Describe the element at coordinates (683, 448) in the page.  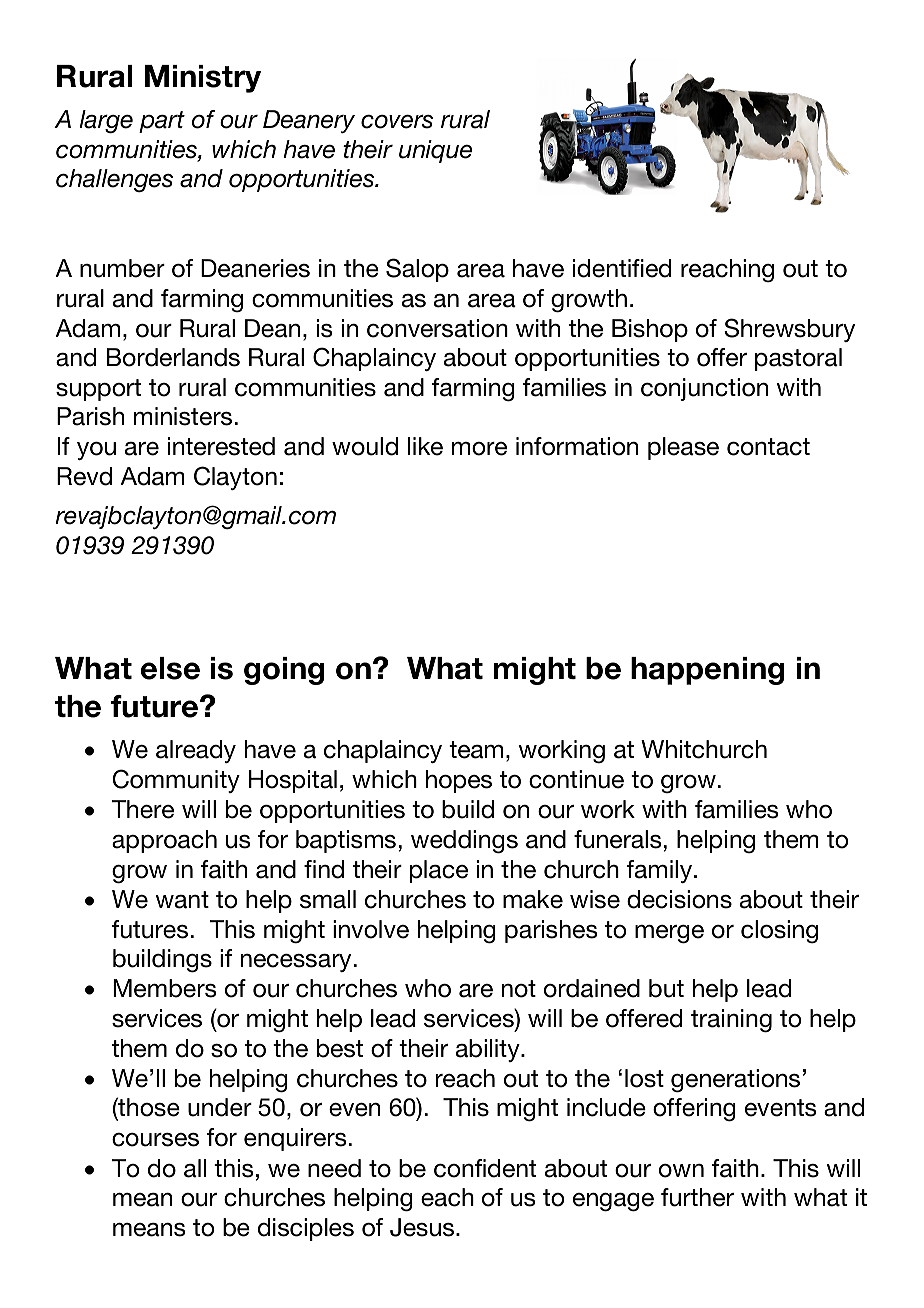
I see `please` at that location.
